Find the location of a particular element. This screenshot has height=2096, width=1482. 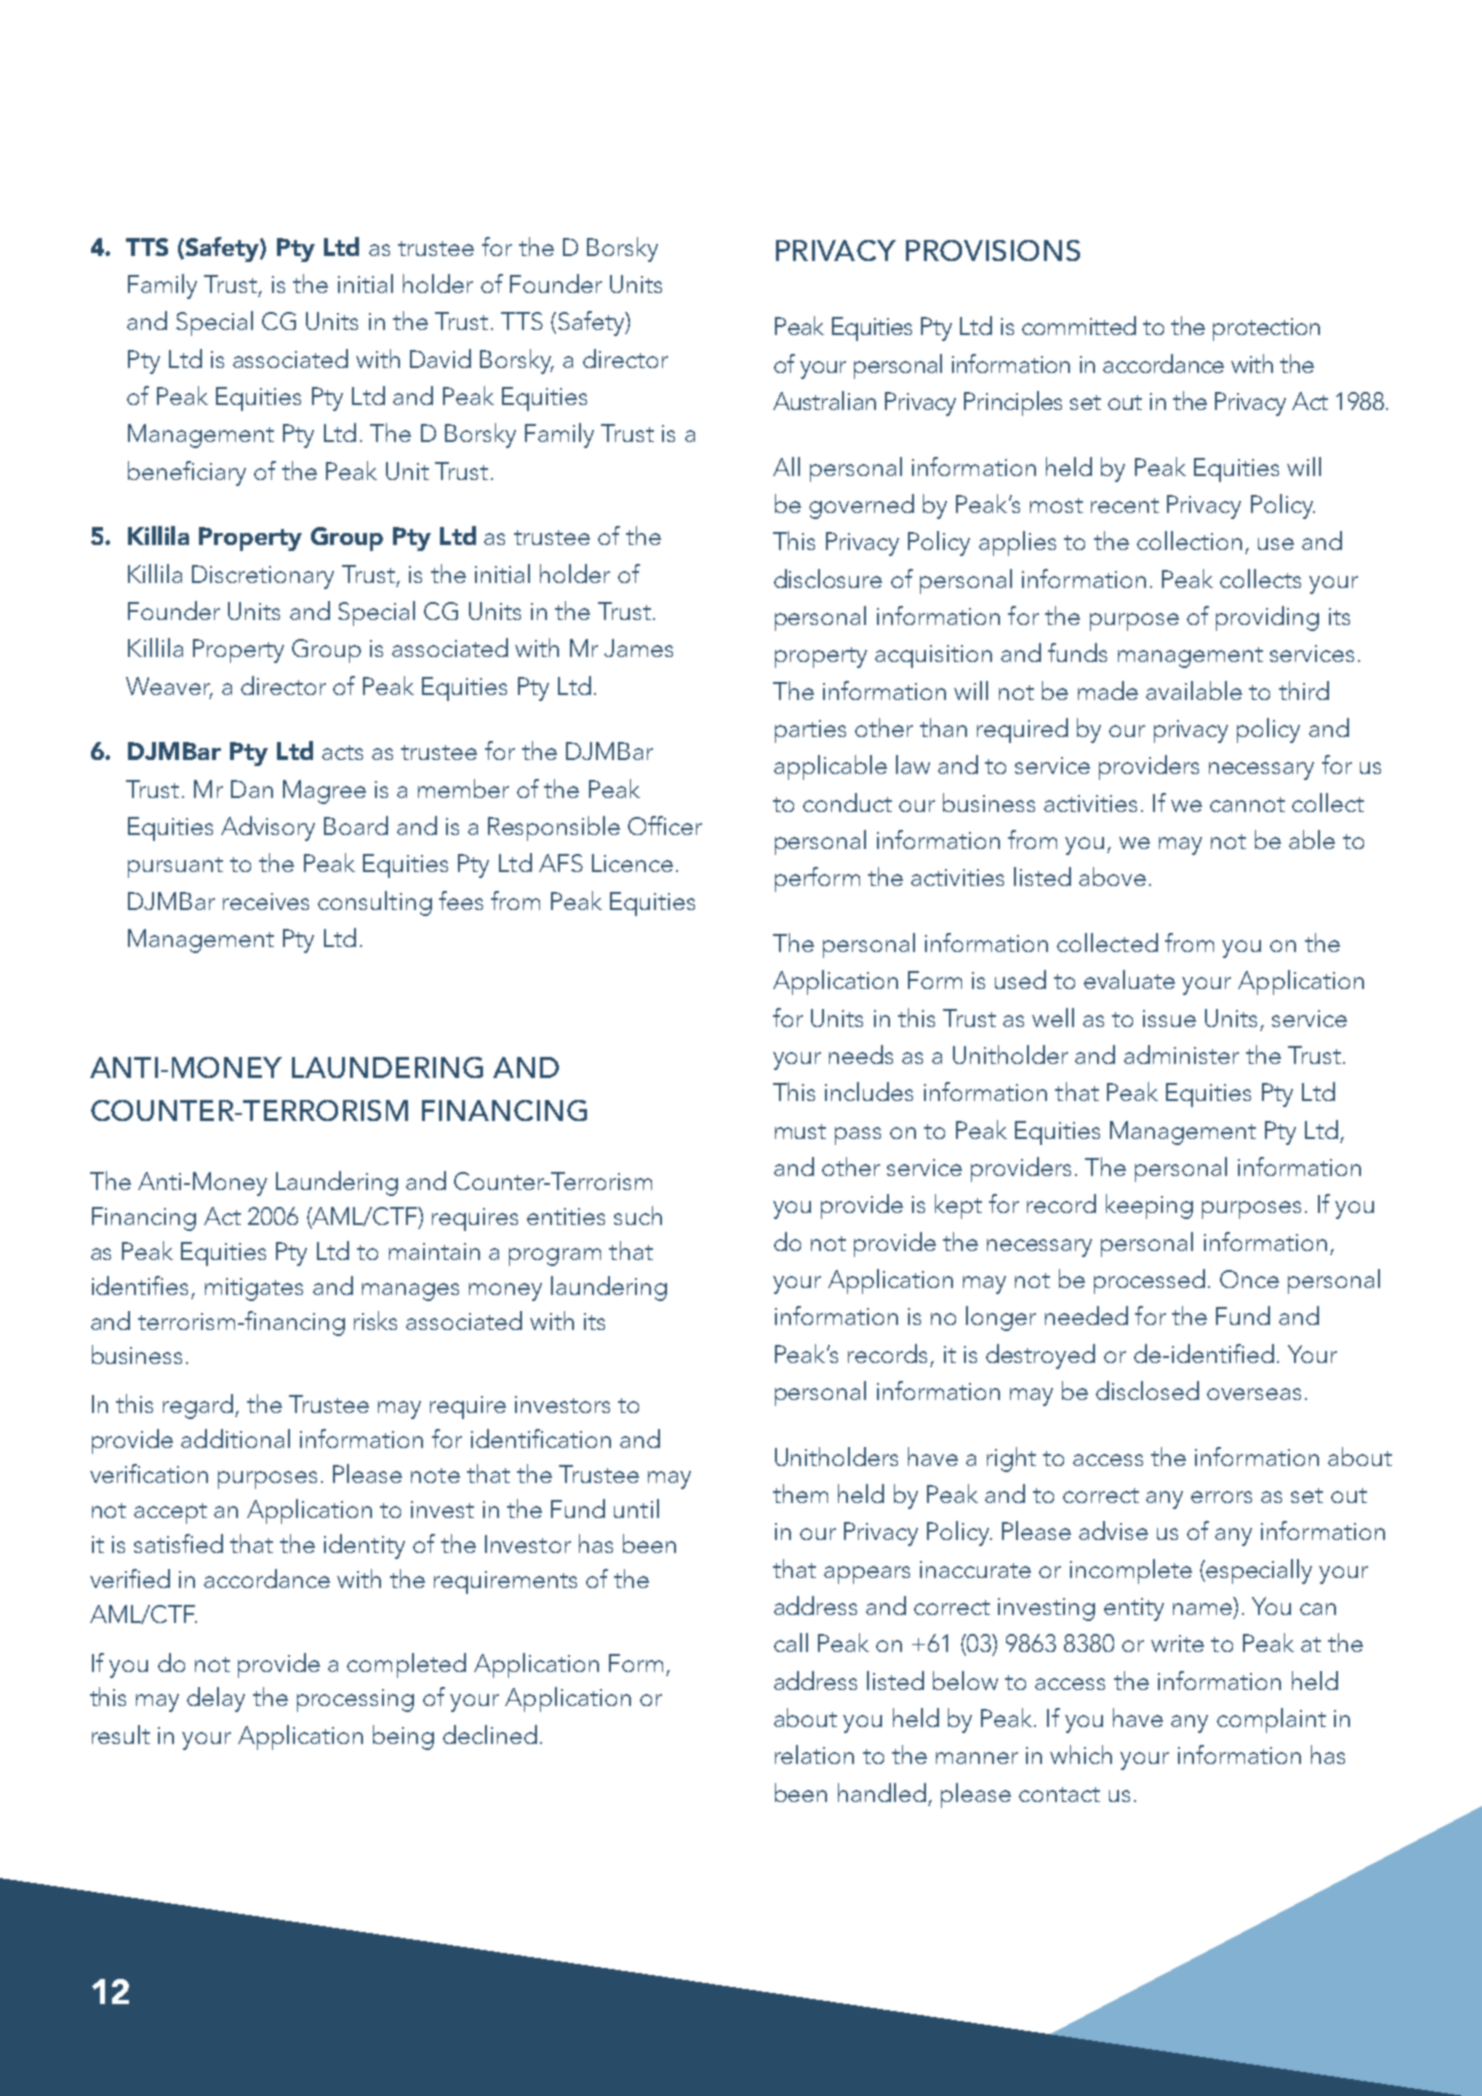

processed is located at coordinates (1149, 1281).
